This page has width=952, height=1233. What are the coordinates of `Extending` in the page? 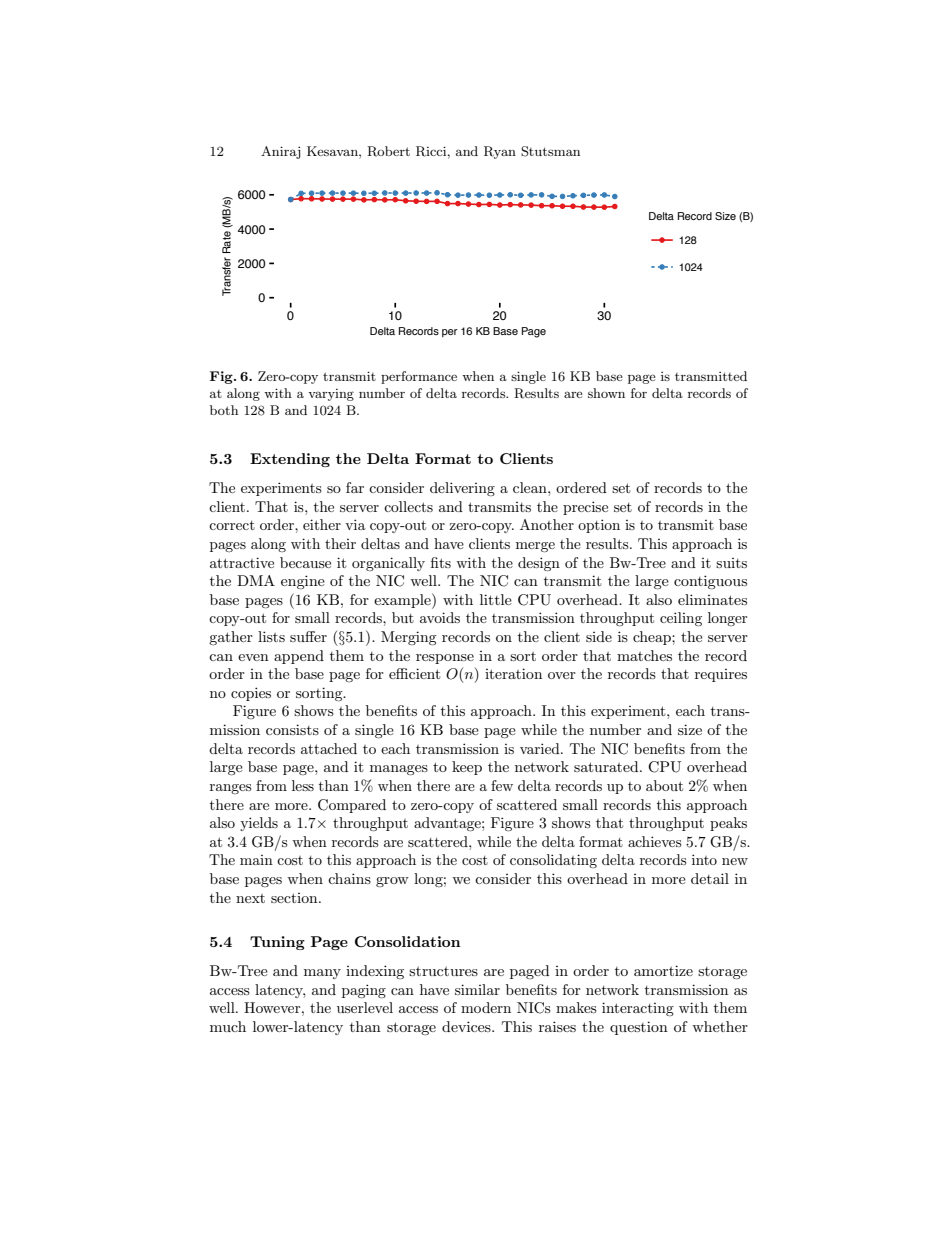 It's located at (290, 460).
